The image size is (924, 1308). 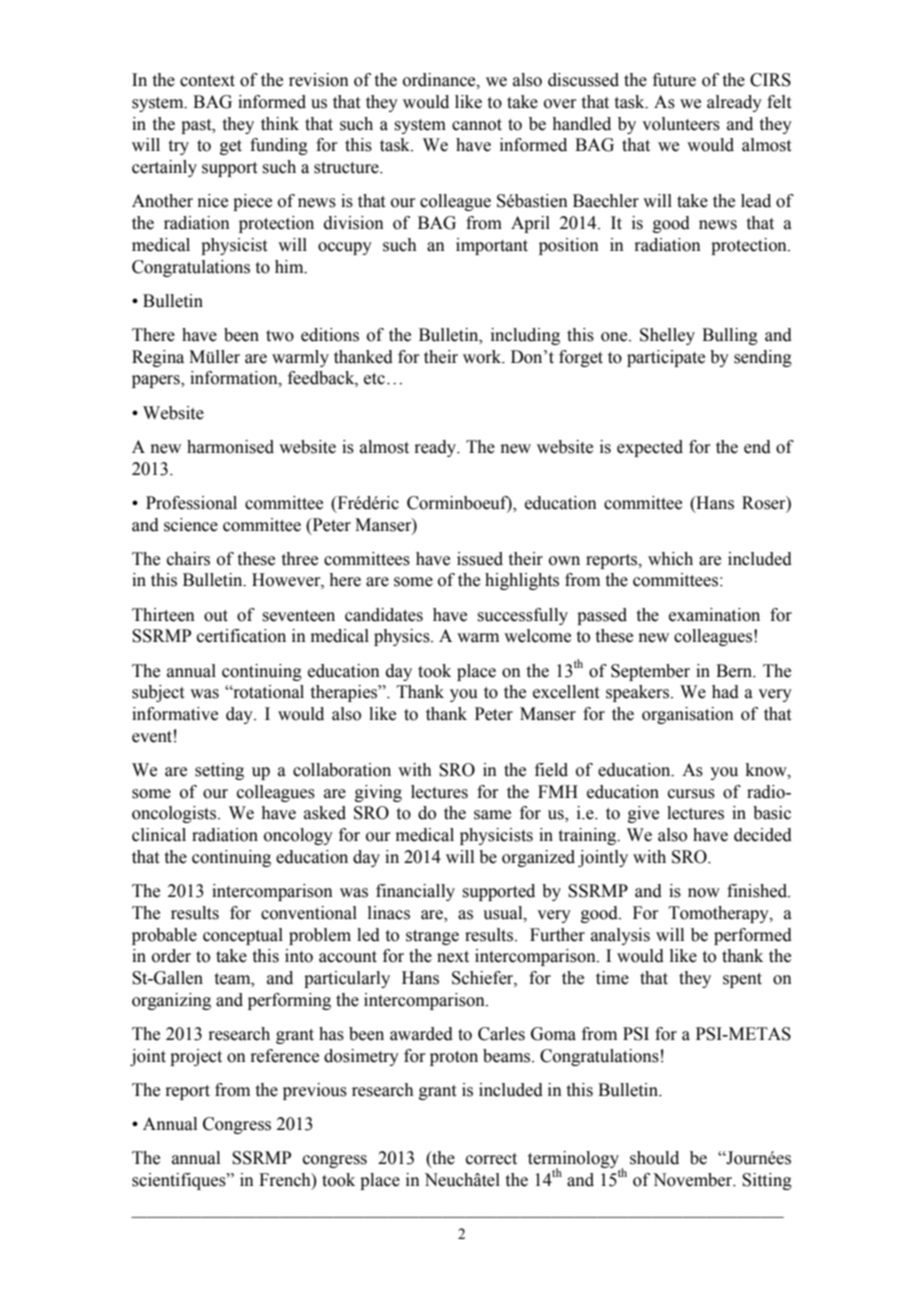 What do you see at coordinates (522, 616) in the document?
I see `successfully` at bounding box center [522, 616].
